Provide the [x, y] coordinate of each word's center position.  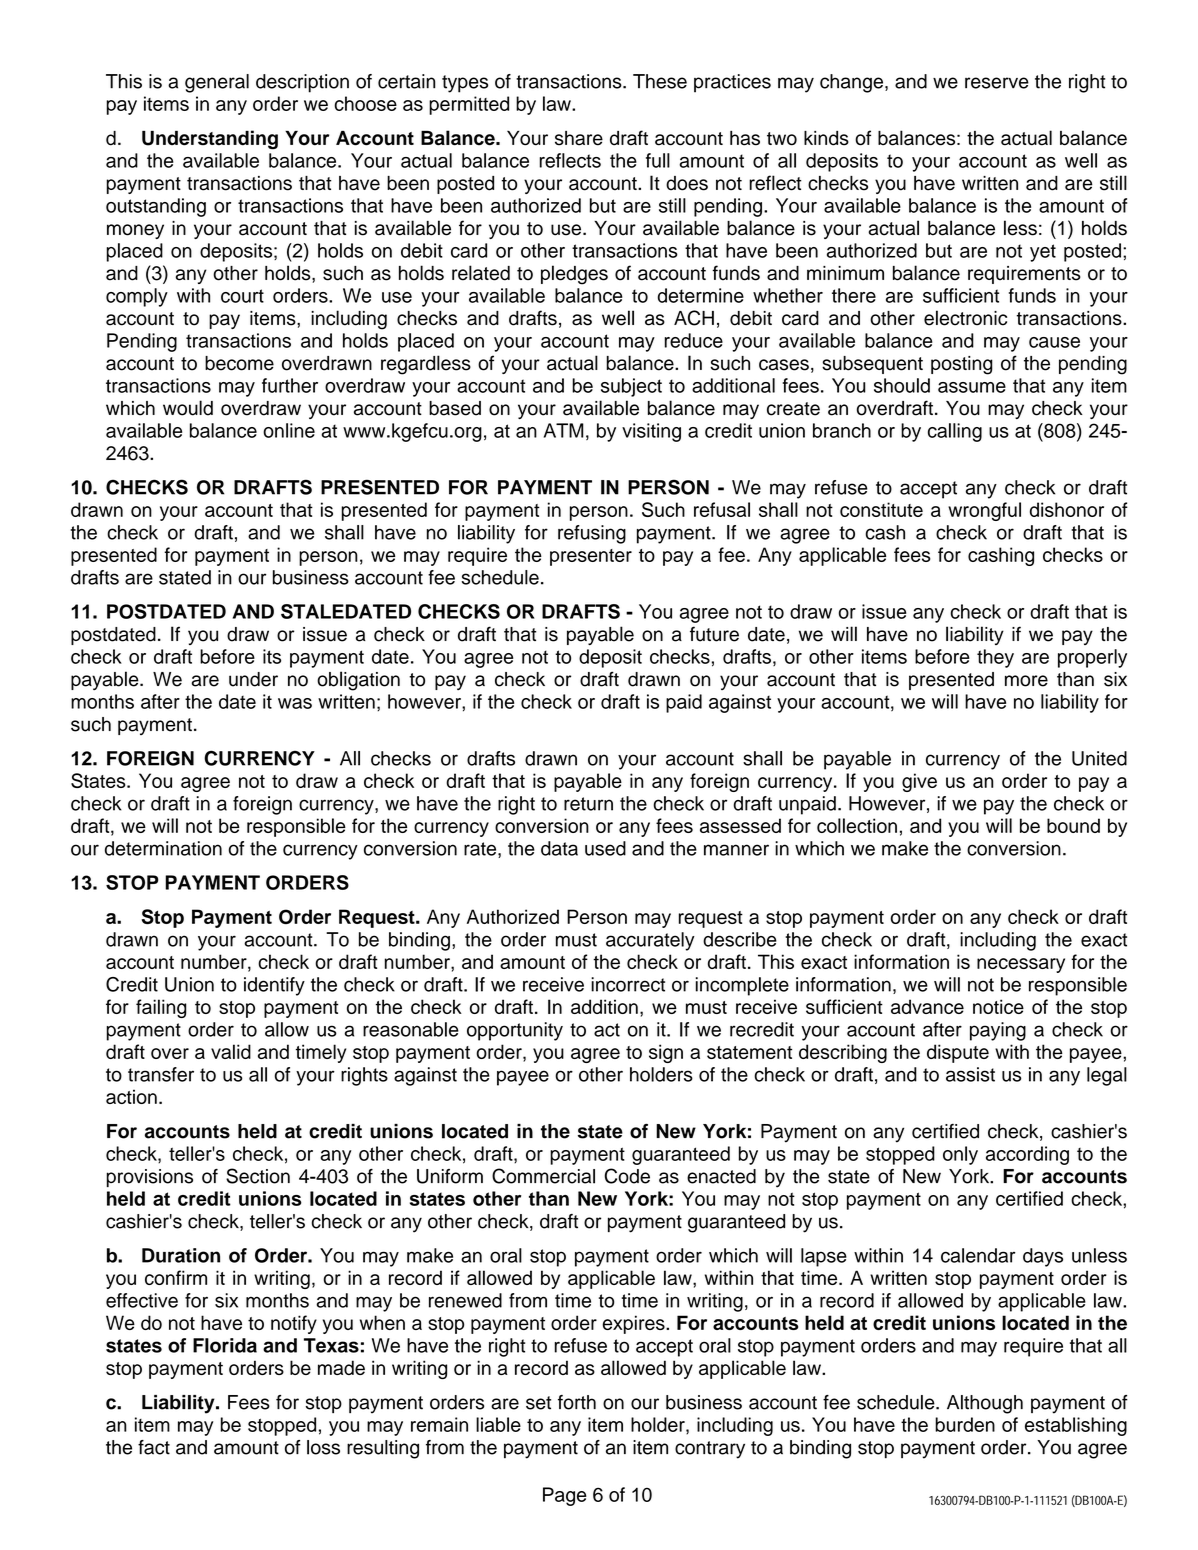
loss [323, 1447]
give [919, 782]
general [217, 83]
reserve [997, 83]
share [579, 138]
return [588, 804]
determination [163, 848]
